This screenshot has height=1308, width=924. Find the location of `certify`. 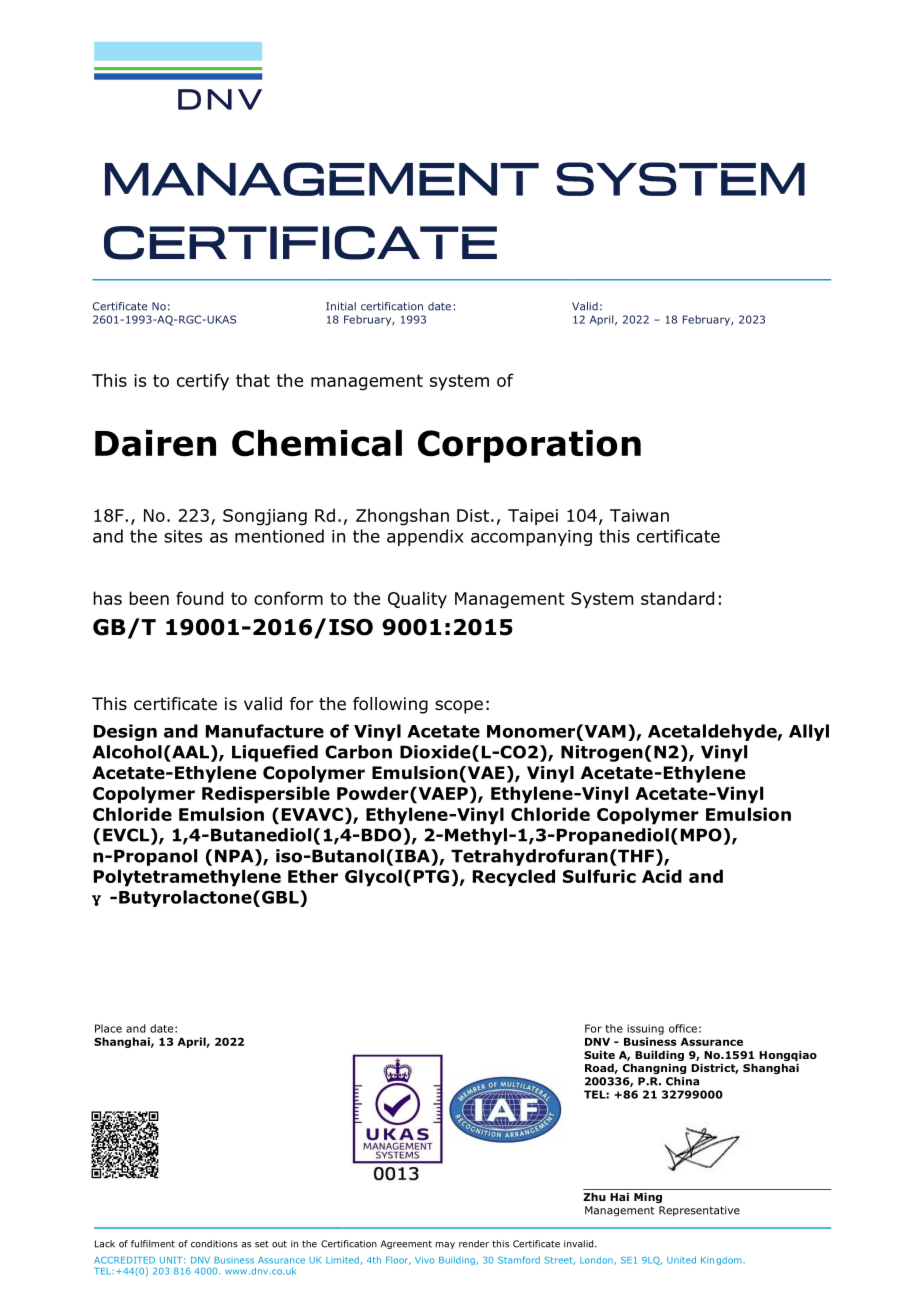

certify is located at coordinates (203, 382).
